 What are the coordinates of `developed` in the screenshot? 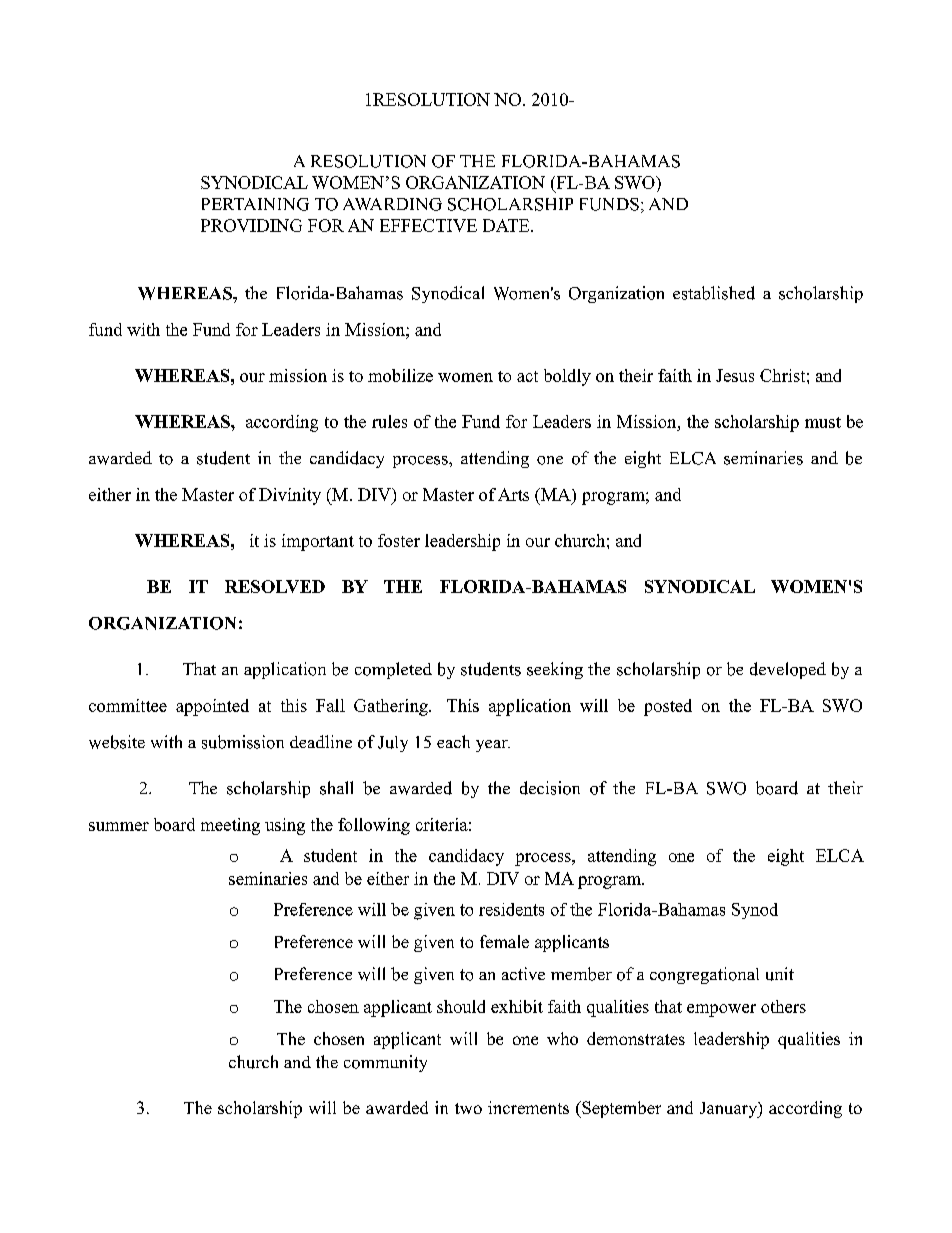 It's located at (788, 670).
